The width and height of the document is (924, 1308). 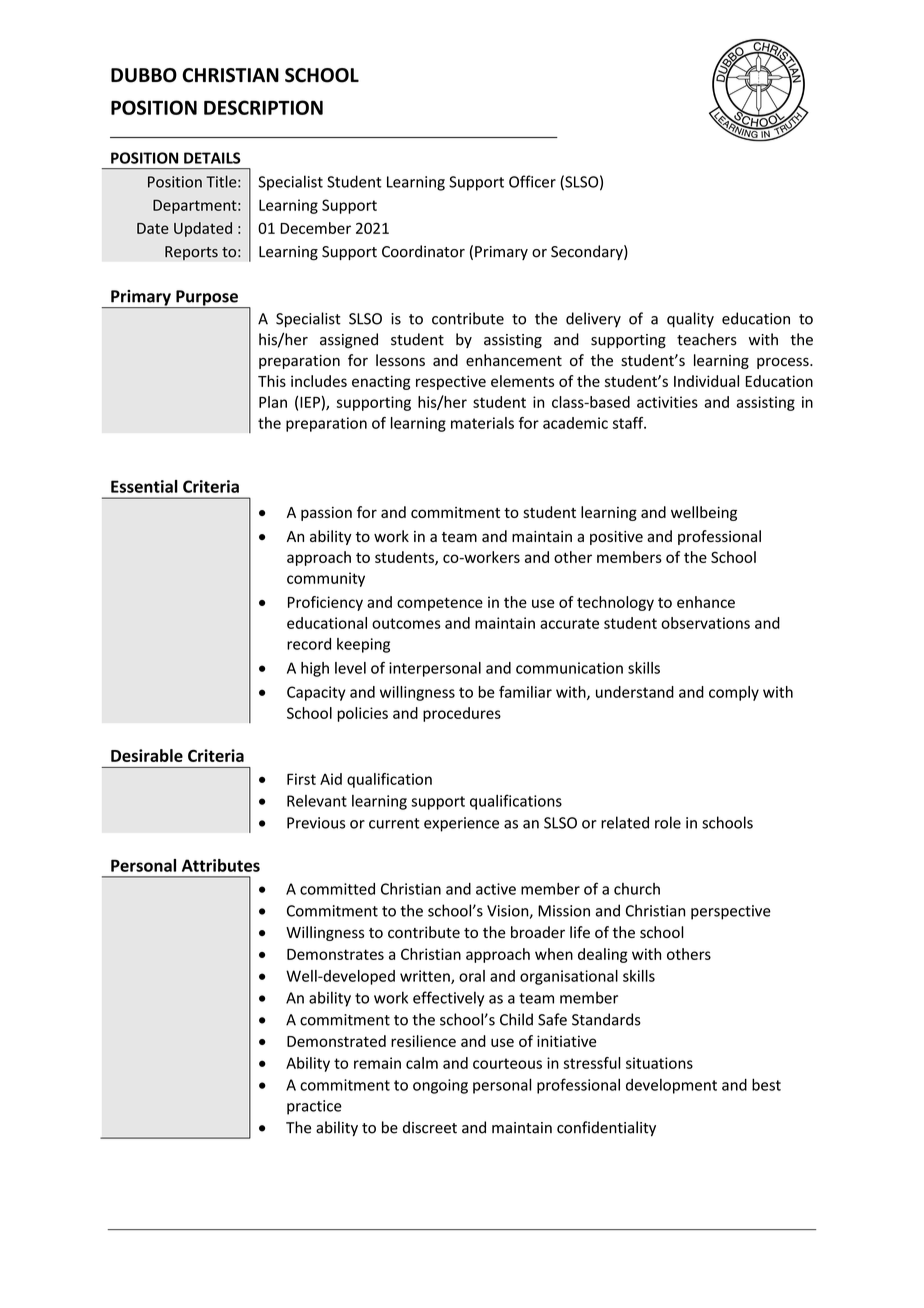 I want to click on practice, so click(x=314, y=1107).
